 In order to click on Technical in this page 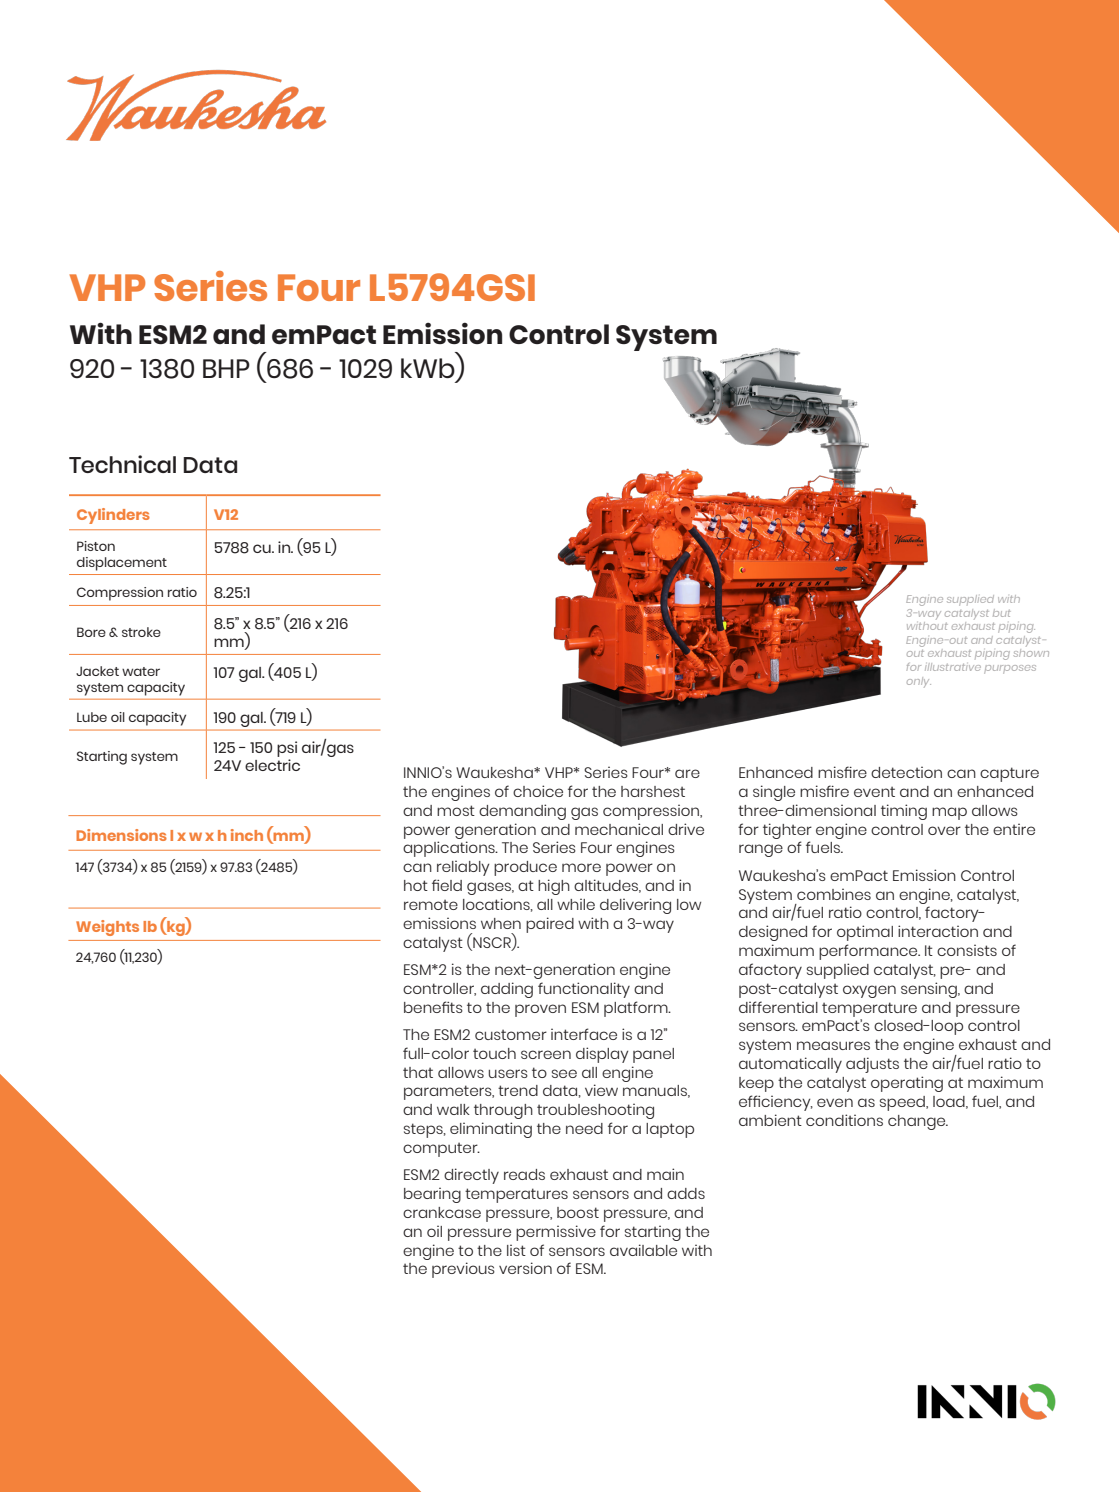, I will do `click(122, 464)`.
